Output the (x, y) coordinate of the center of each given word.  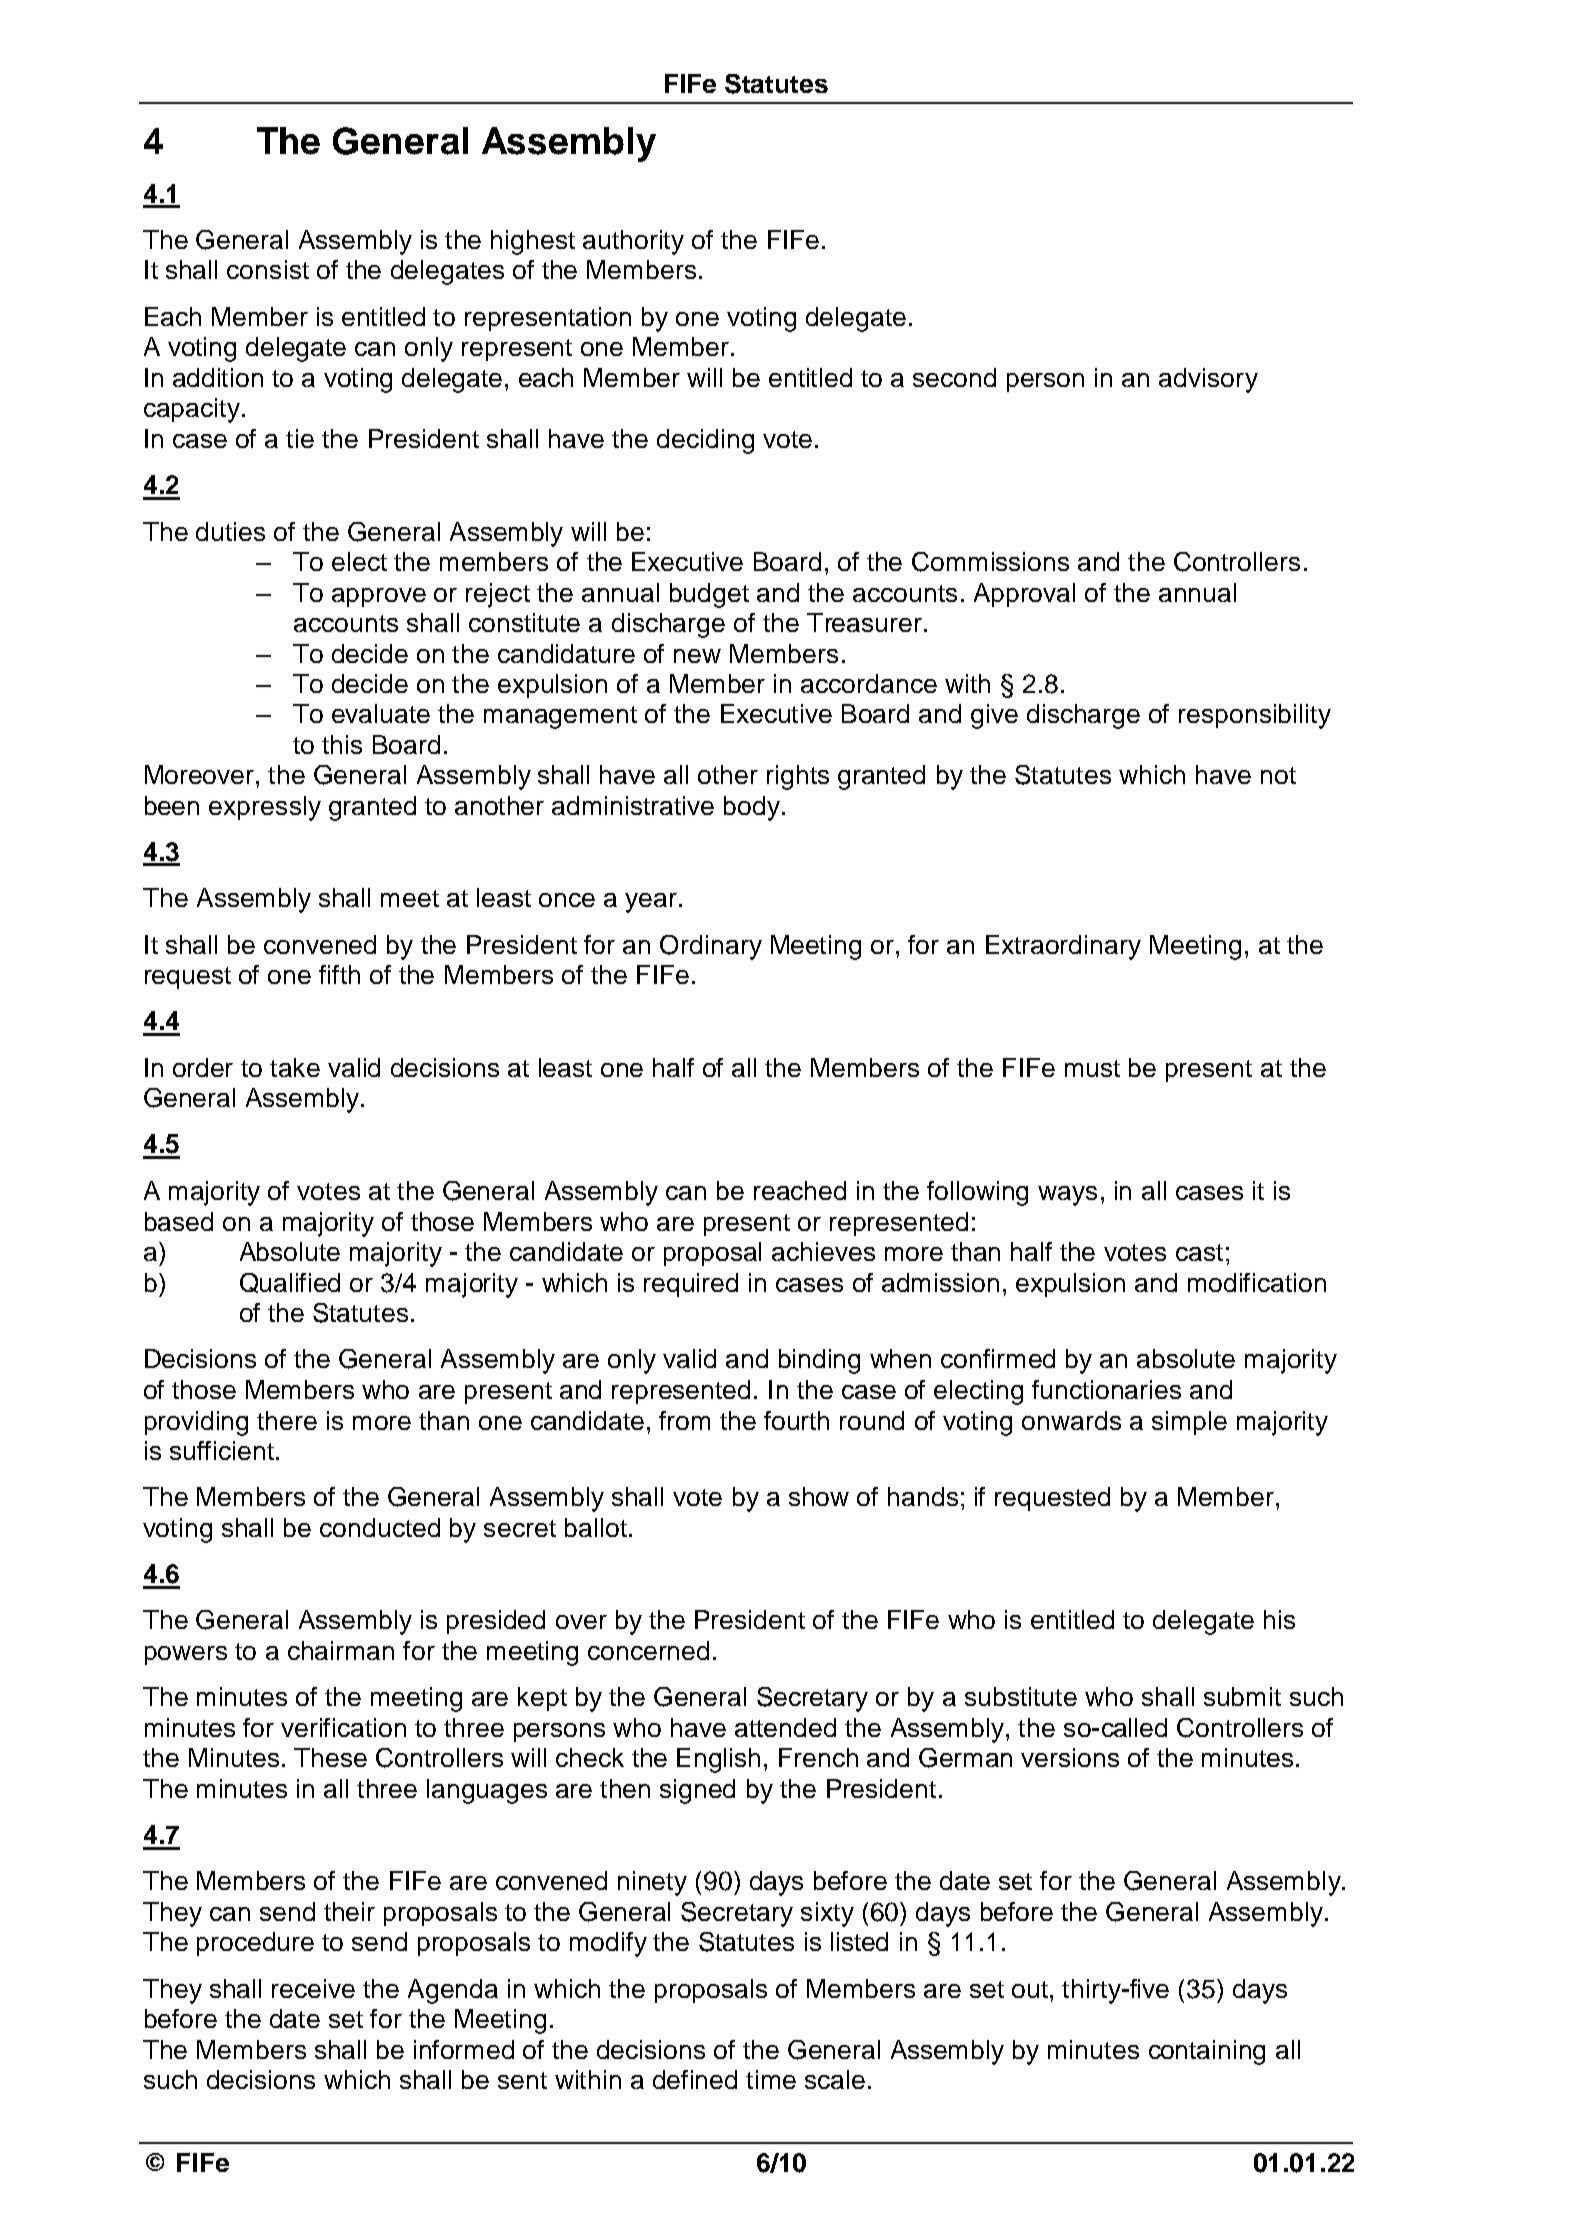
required (691, 1285)
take (295, 1067)
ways (1067, 1196)
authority (633, 242)
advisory (1208, 380)
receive (313, 1988)
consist (268, 269)
